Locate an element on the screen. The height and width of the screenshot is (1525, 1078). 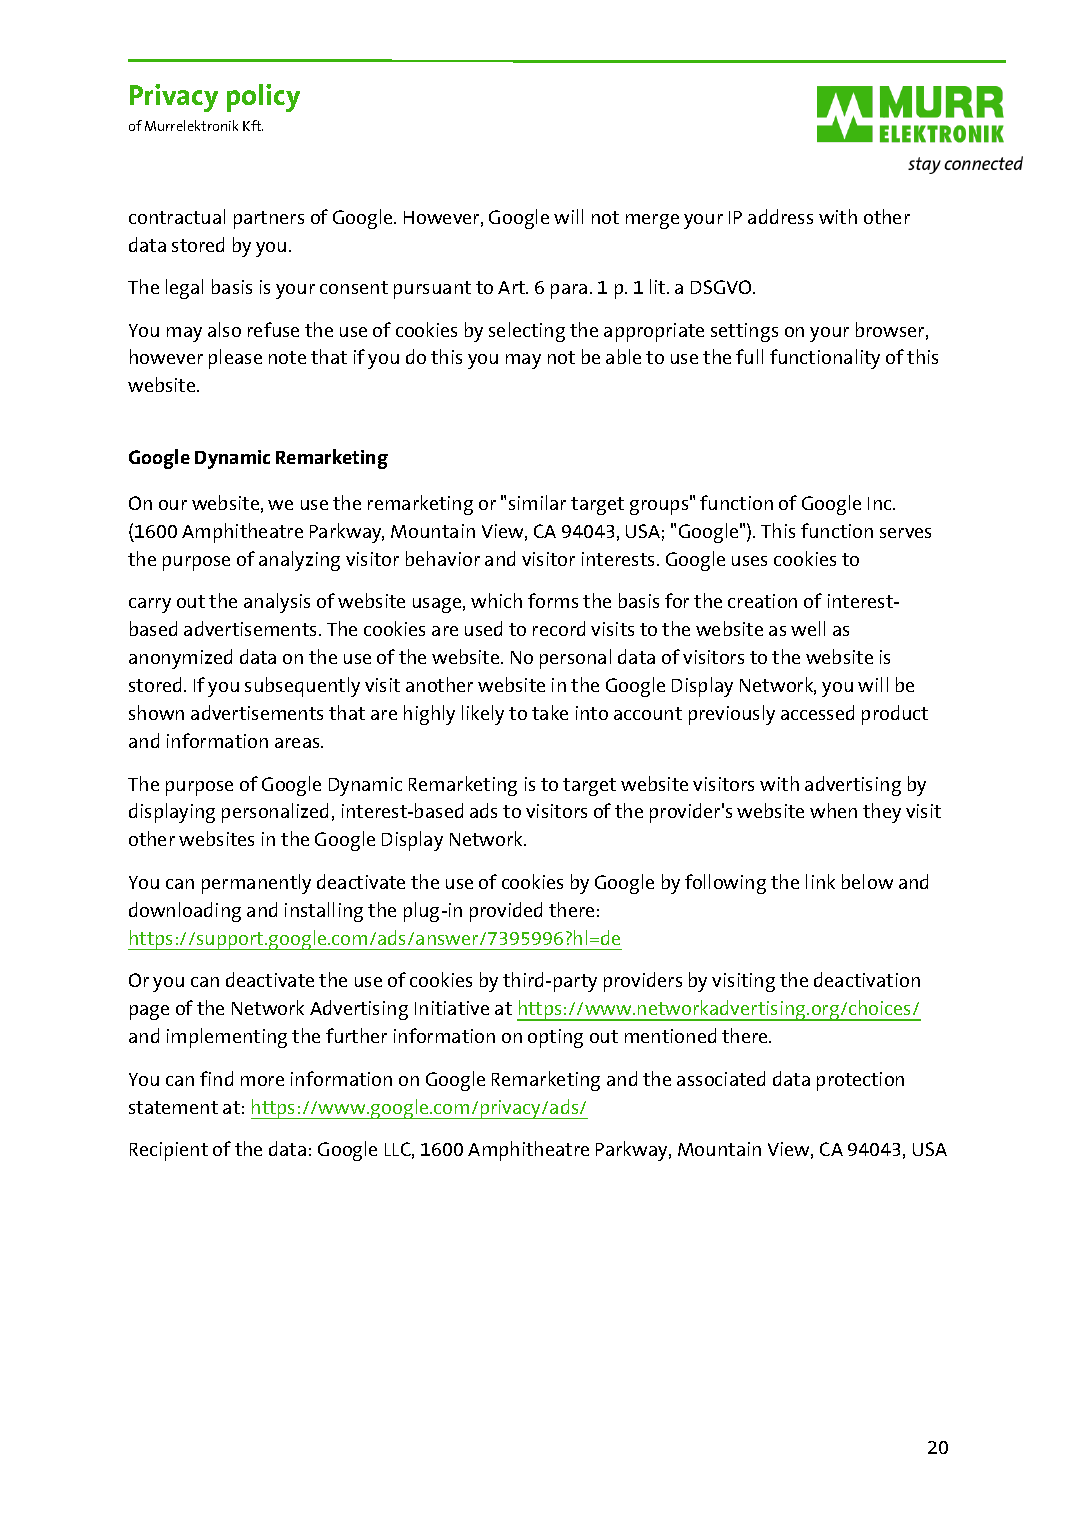
provided is located at coordinates (506, 912).
